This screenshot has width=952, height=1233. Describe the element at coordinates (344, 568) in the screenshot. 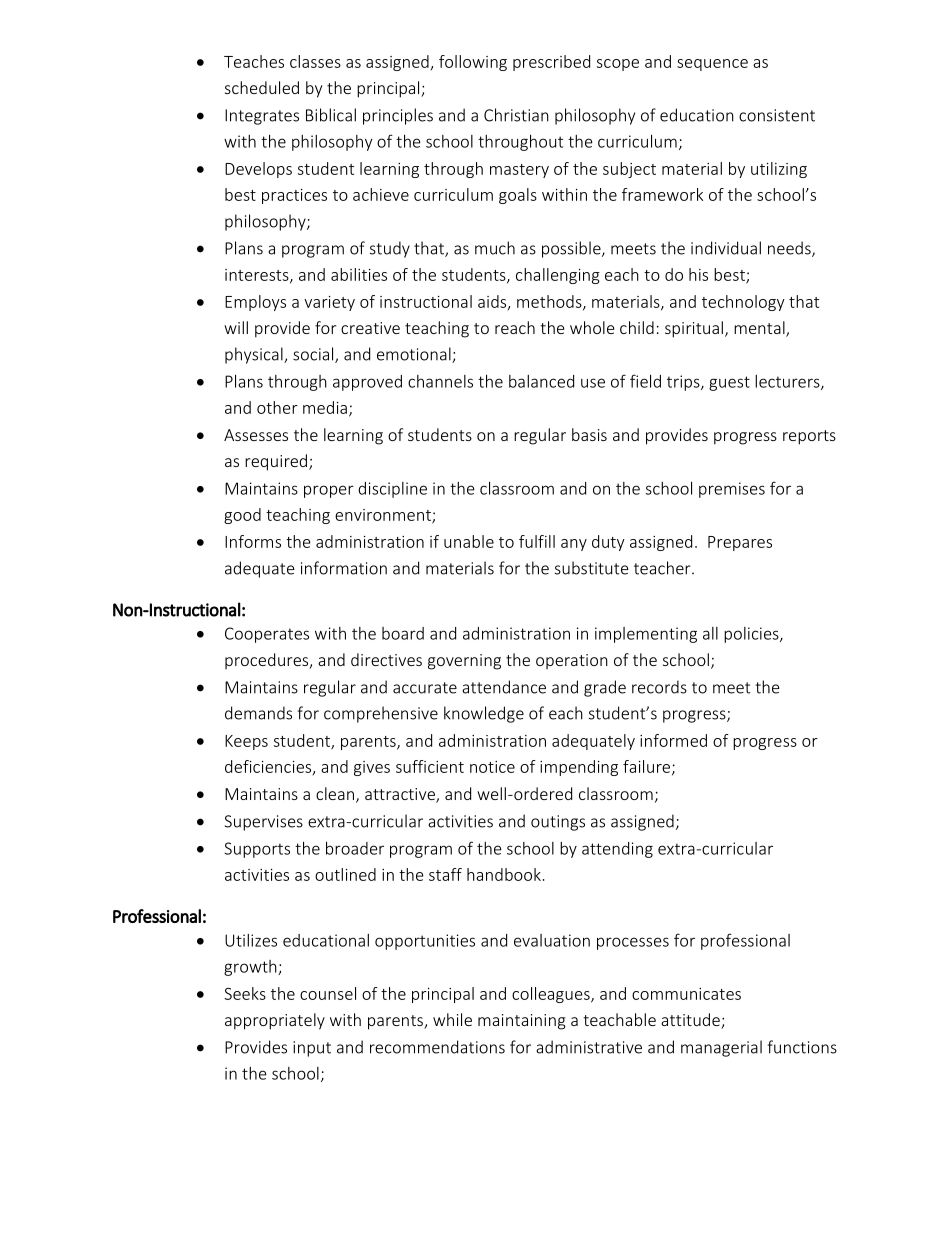

I see `information` at that location.
